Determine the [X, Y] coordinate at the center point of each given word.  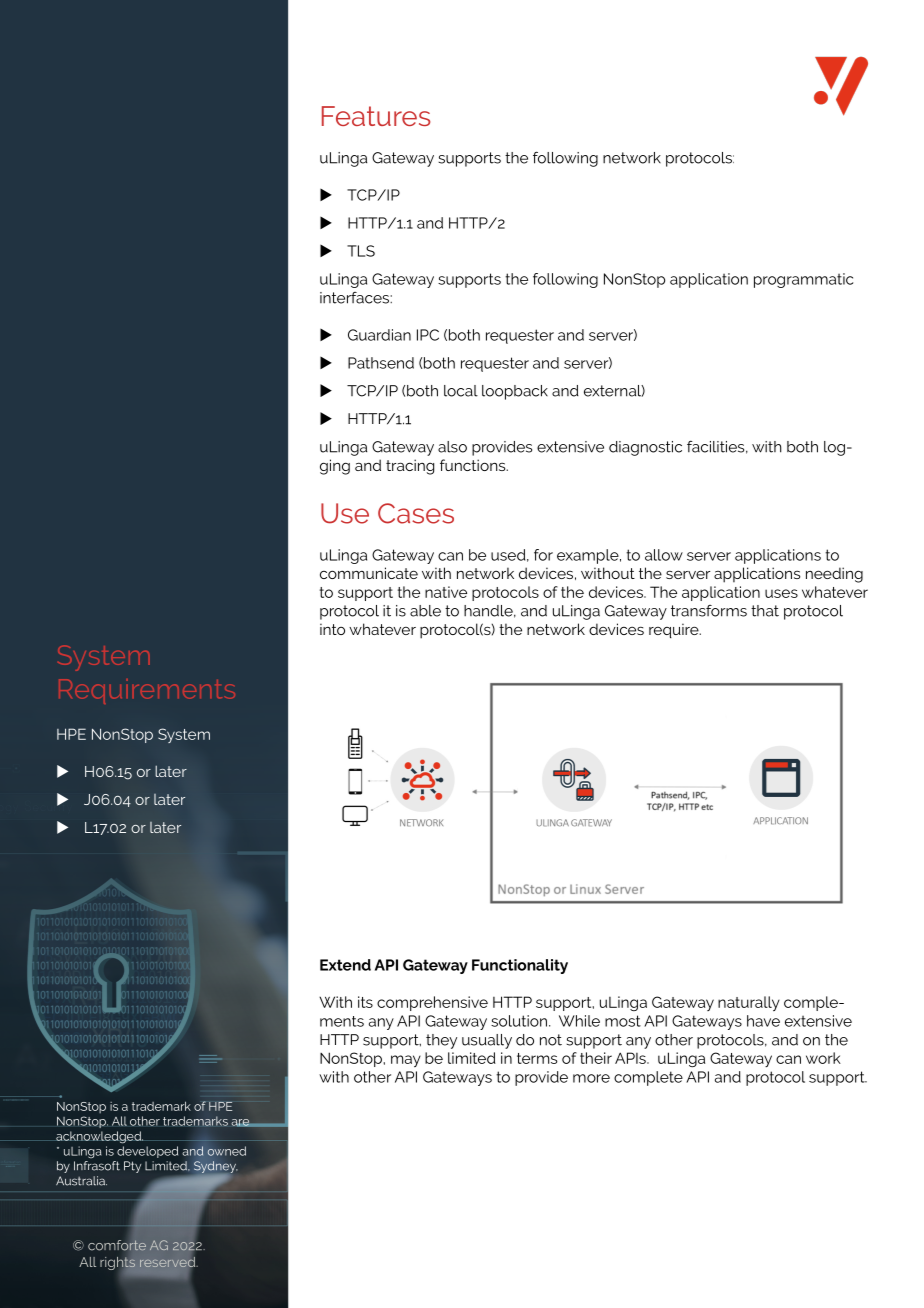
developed [147, 1152]
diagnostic [645, 448]
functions [474, 465]
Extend [345, 965]
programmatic [803, 280]
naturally [749, 1003]
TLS [361, 251]
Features [376, 116]
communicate [369, 573]
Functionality [520, 966]
